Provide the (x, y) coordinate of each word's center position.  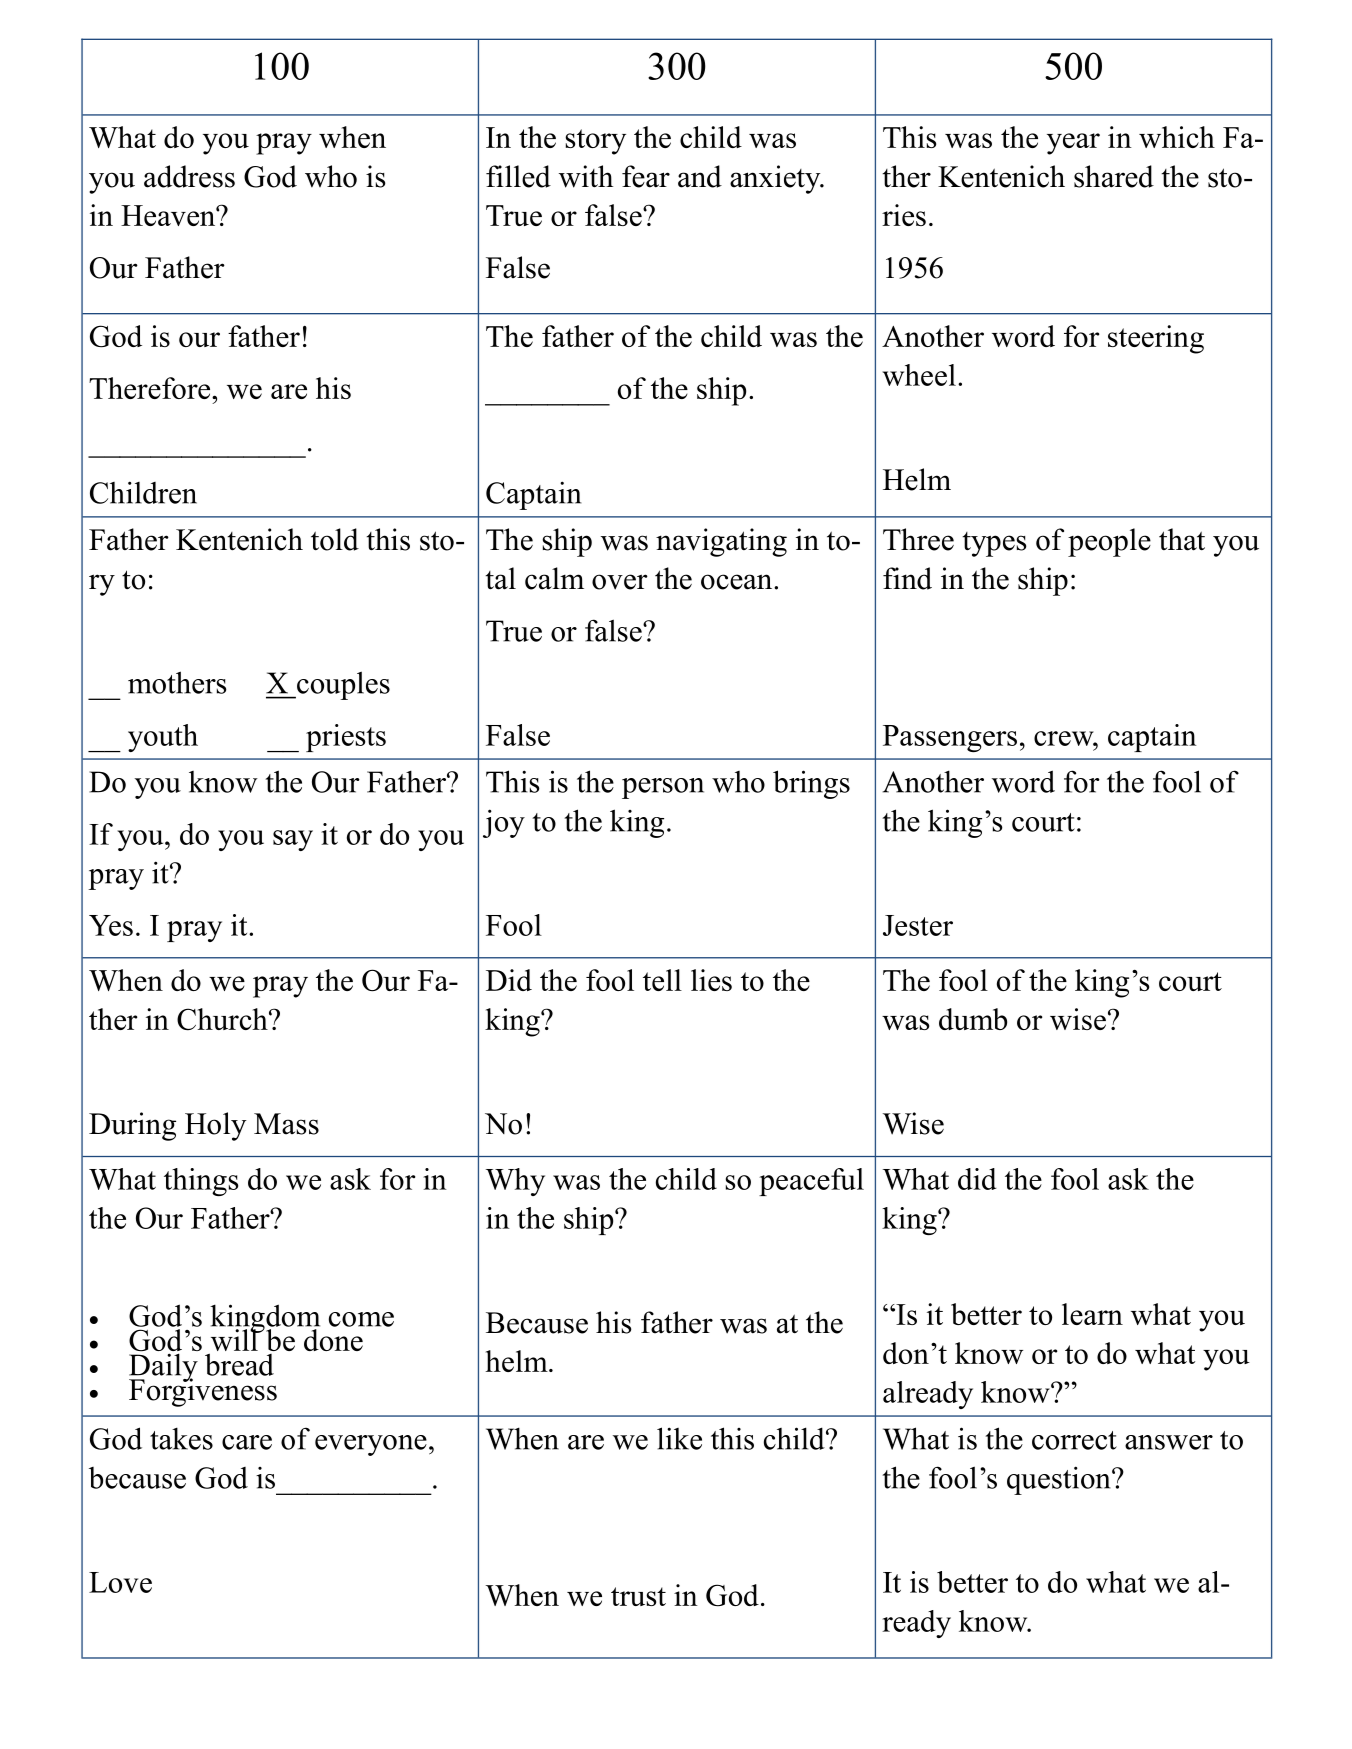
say (293, 840)
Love (120, 1582)
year (1073, 144)
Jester (918, 925)
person (663, 788)
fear (646, 176)
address (189, 176)
